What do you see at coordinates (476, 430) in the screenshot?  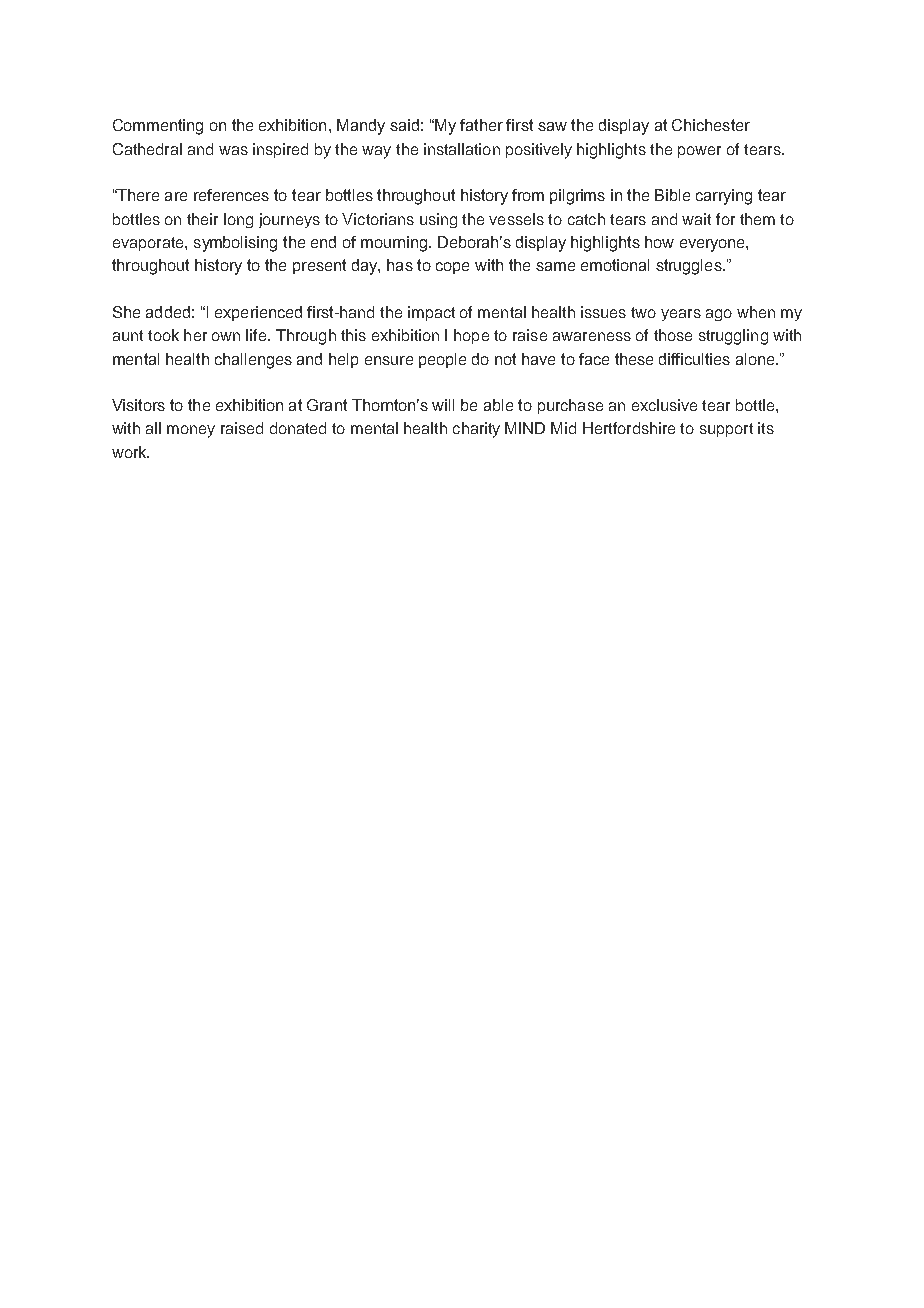 I see `charity` at bounding box center [476, 430].
